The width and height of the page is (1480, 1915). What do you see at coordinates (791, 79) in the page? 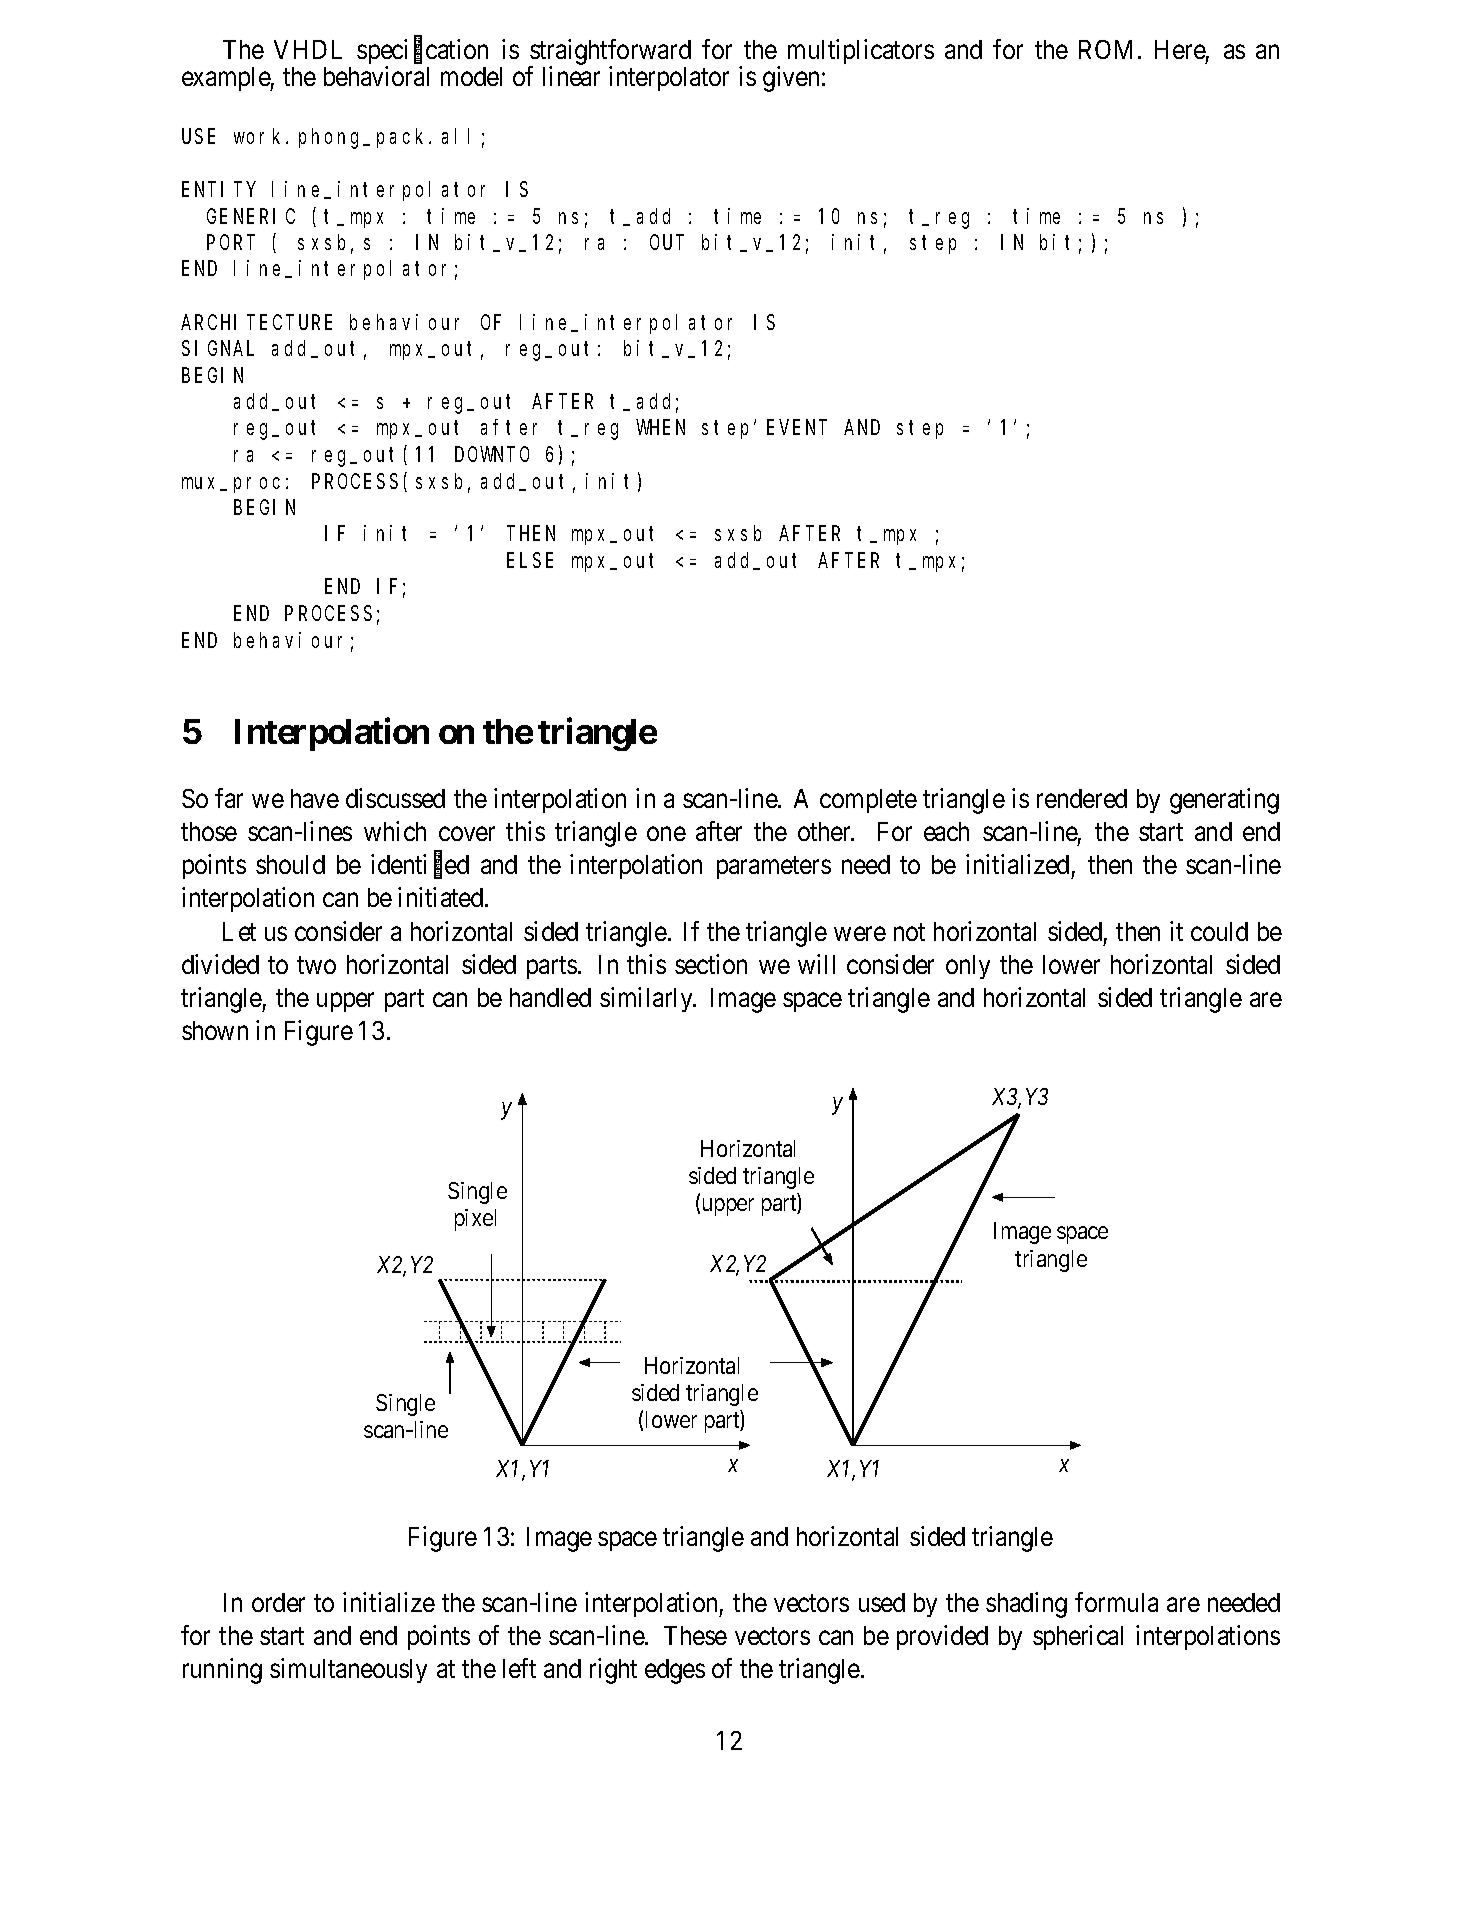
I see `given` at bounding box center [791, 79].
